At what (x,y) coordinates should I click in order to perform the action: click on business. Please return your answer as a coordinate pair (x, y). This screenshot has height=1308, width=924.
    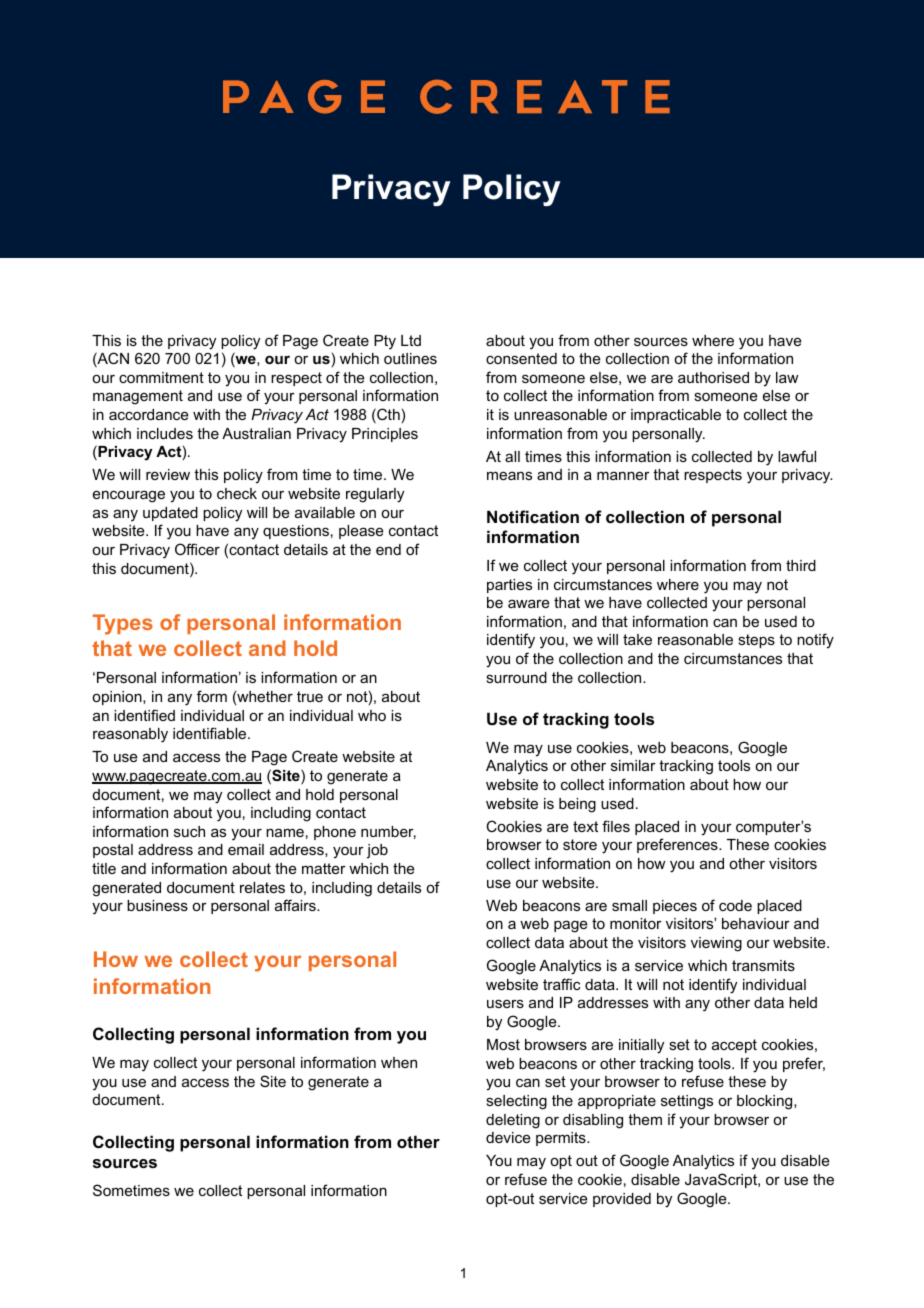
    Looking at the image, I should click on (157, 905).
